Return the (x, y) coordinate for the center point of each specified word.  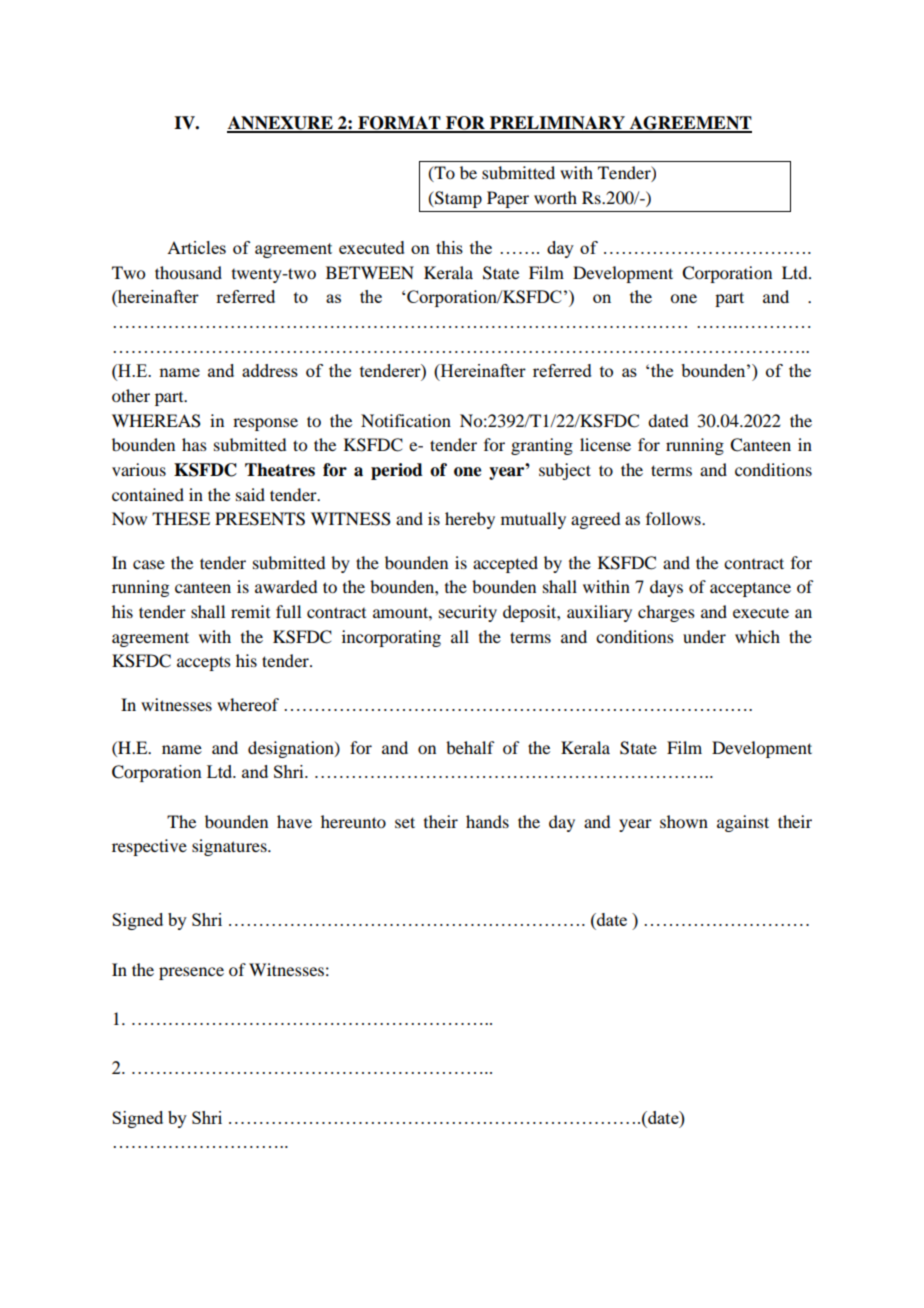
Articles (196, 247)
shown (684, 821)
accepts (204, 663)
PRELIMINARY (557, 124)
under (704, 636)
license (605, 444)
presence (191, 973)
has (194, 444)
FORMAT (399, 124)
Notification (406, 420)
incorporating (391, 638)
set (405, 822)
